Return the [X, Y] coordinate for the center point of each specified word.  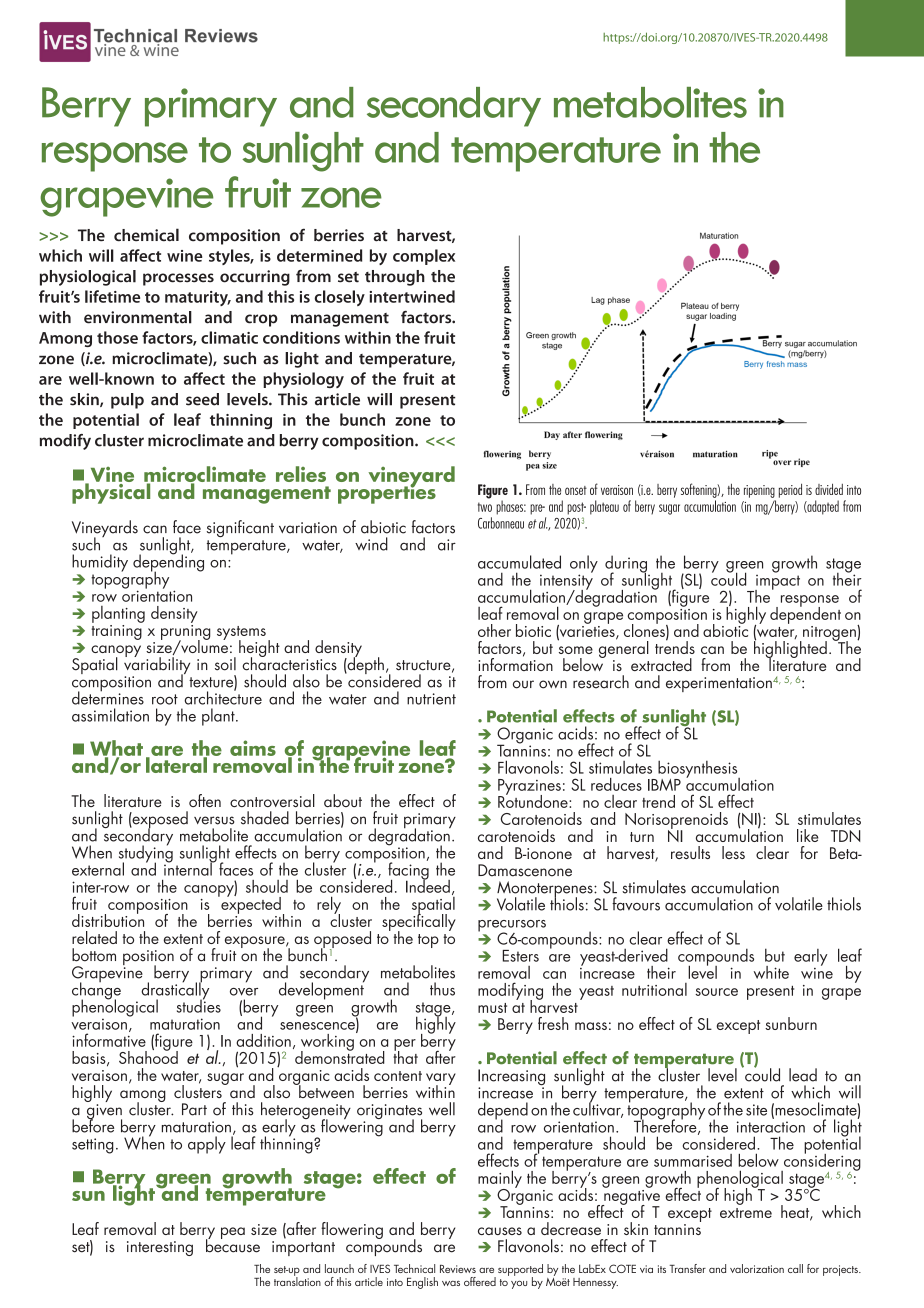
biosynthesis [698, 770]
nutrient [431, 699]
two [485, 507]
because [233, 1245]
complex [424, 257]
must [492, 1008]
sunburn [791, 1023]
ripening [759, 491]
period [790, 491]
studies [199, 1005]
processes [178, 279]
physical [112, 492]
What [116, 749]
